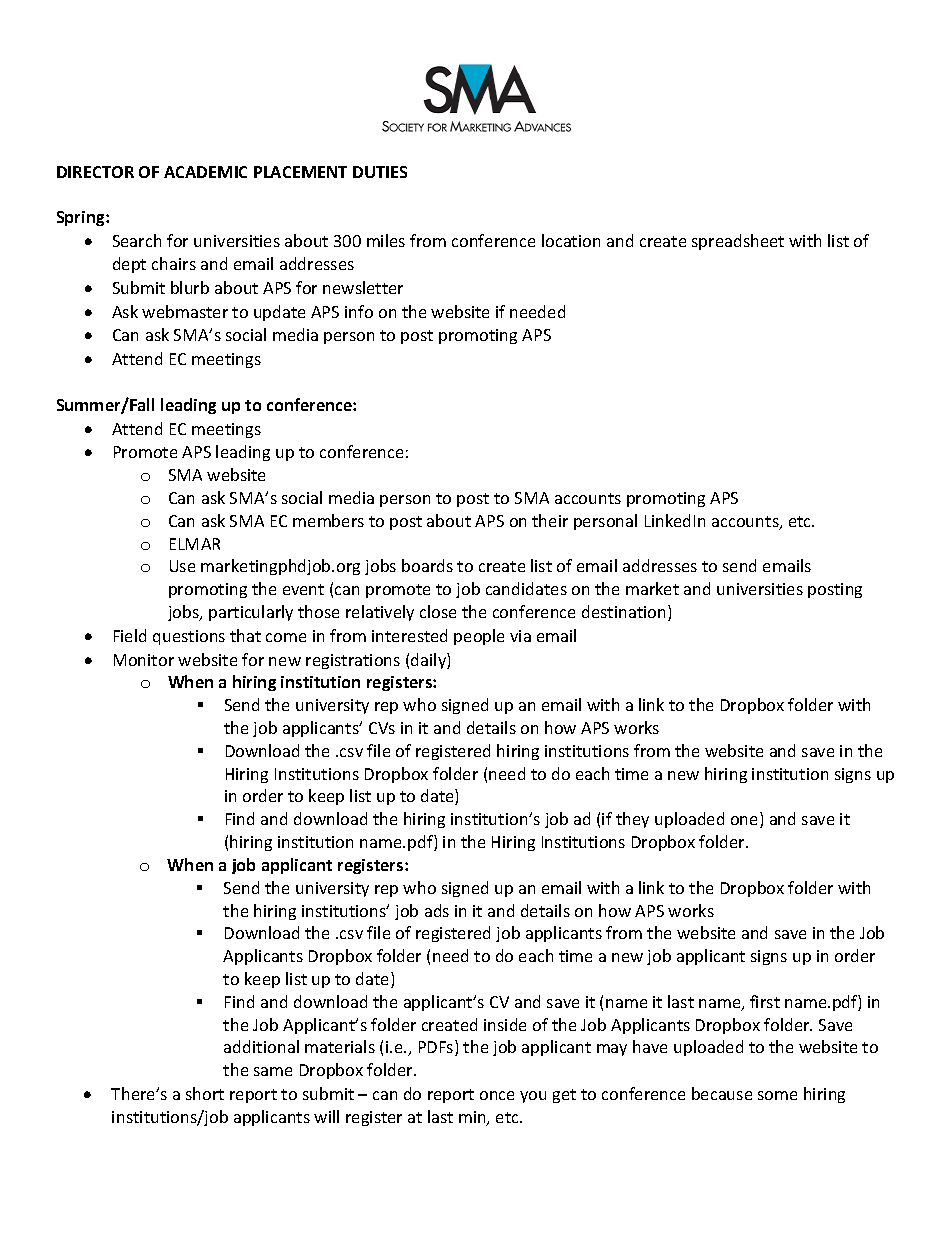  I want to click on short, so click(205, 1093).
